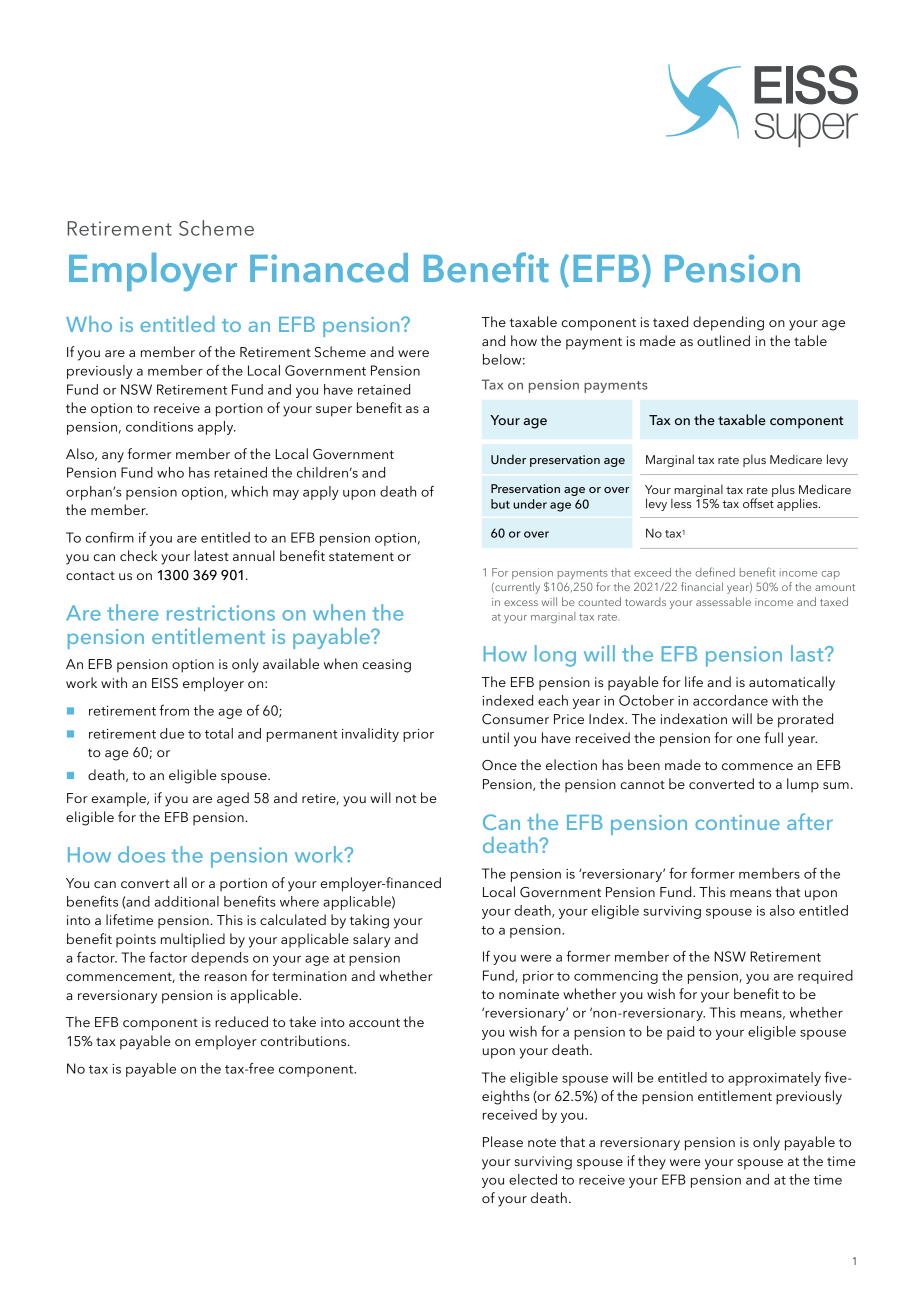  Describe the element at coordinates (723, 340) in the page. I see `outlined` at that location.
